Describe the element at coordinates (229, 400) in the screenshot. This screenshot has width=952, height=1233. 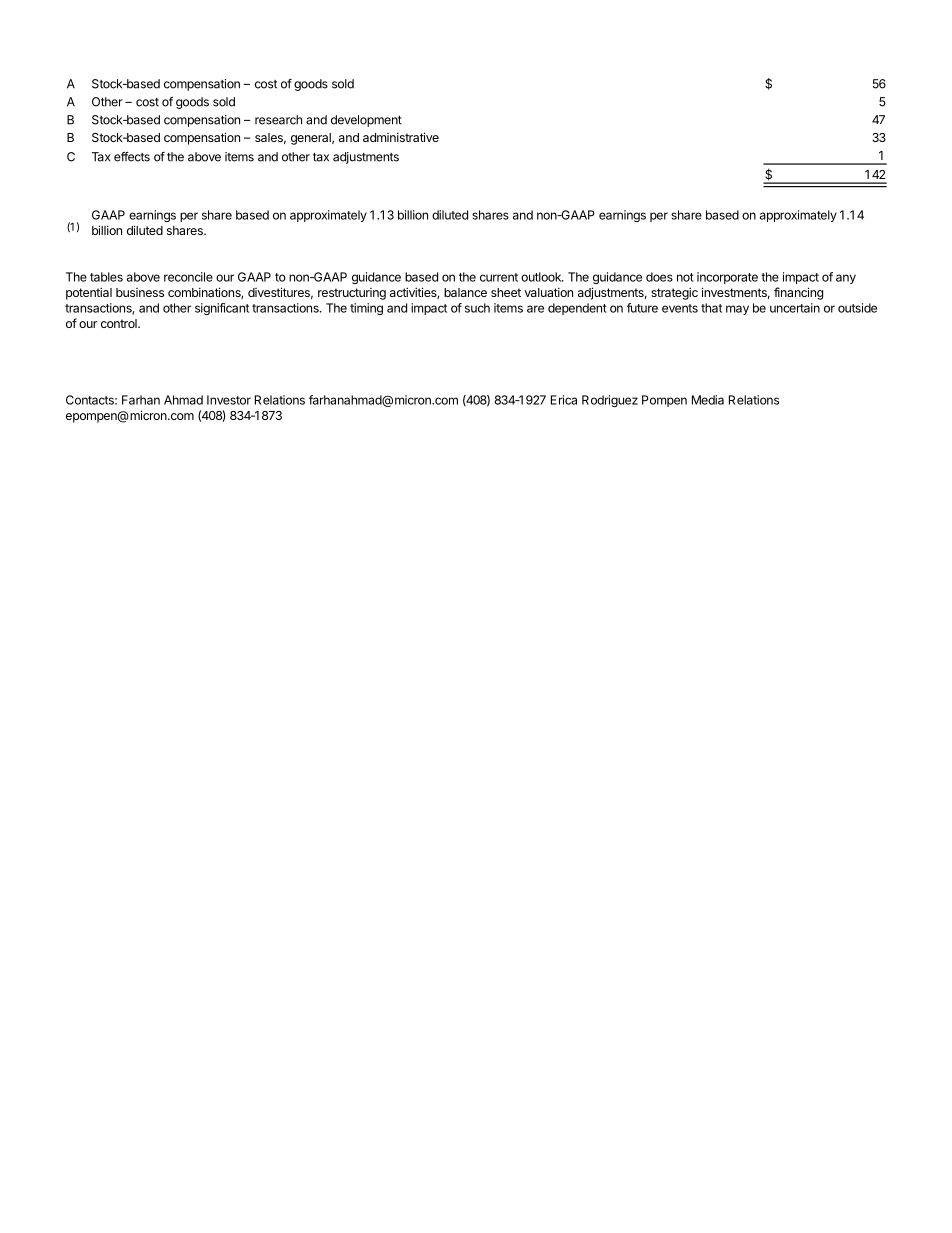
I see `Investor` at that location.
